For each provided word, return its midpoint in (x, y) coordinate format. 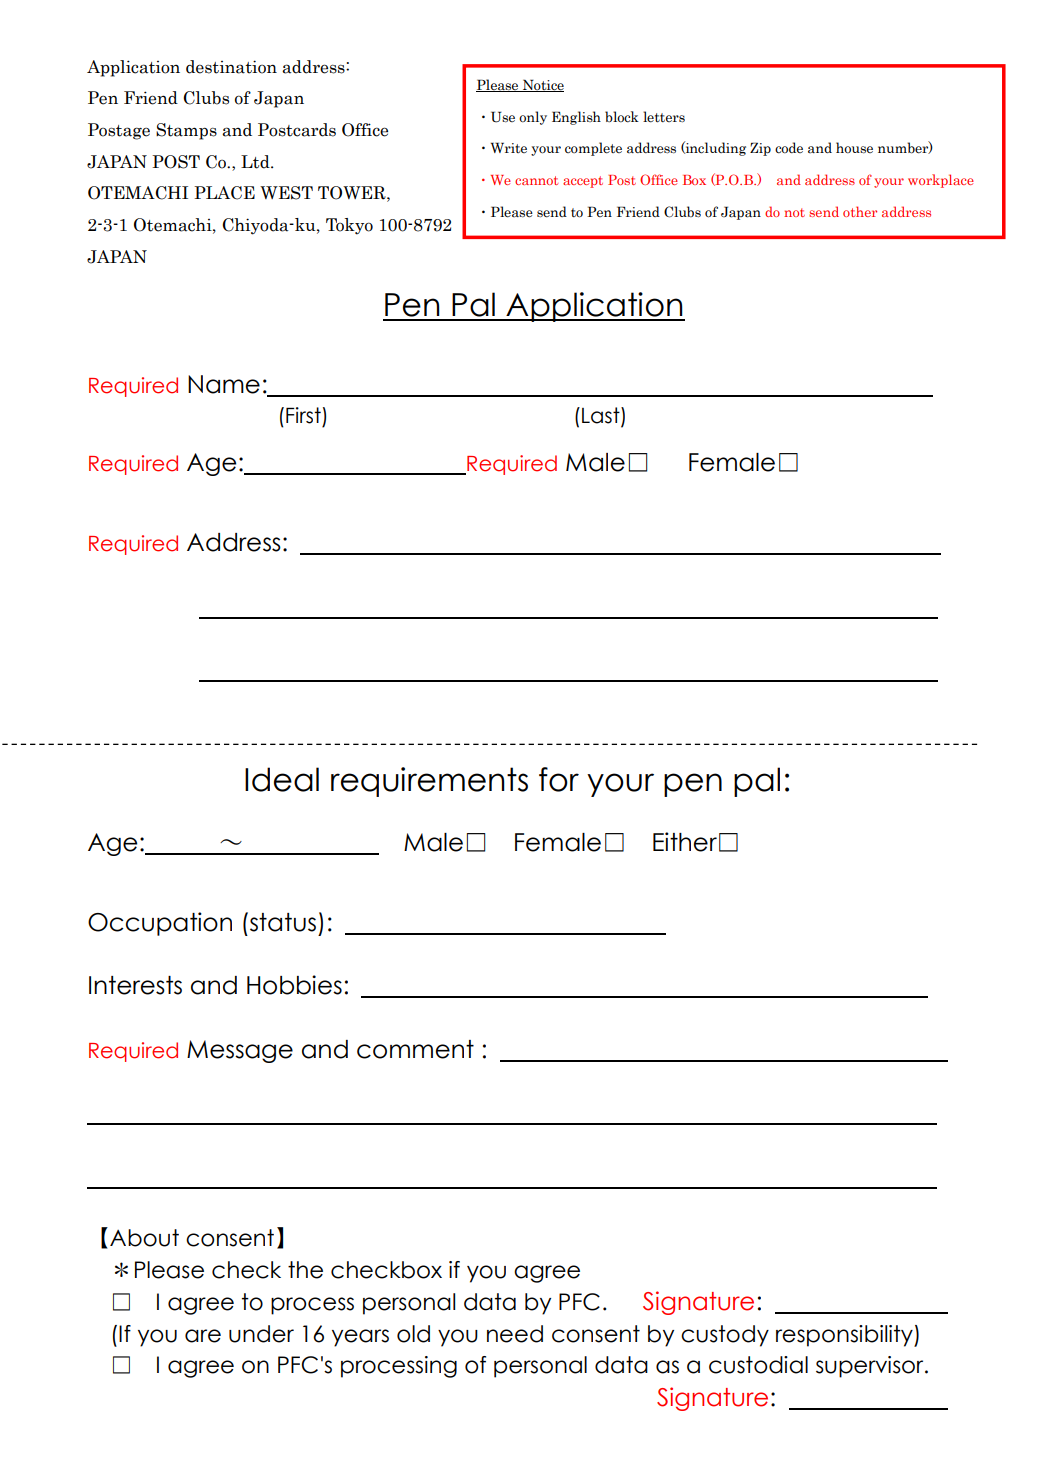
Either (685, 842)
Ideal (282, 779)
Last (602, 416)
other (860, 211)
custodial (758, 1365)
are (203, 1336)
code (789, 148)
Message (240, 1051)
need (515, 1334)
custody (725, 1336)
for (559, 779)
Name (224, 384)
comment (415, 1049)
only (533, 118)
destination (231, 67)
